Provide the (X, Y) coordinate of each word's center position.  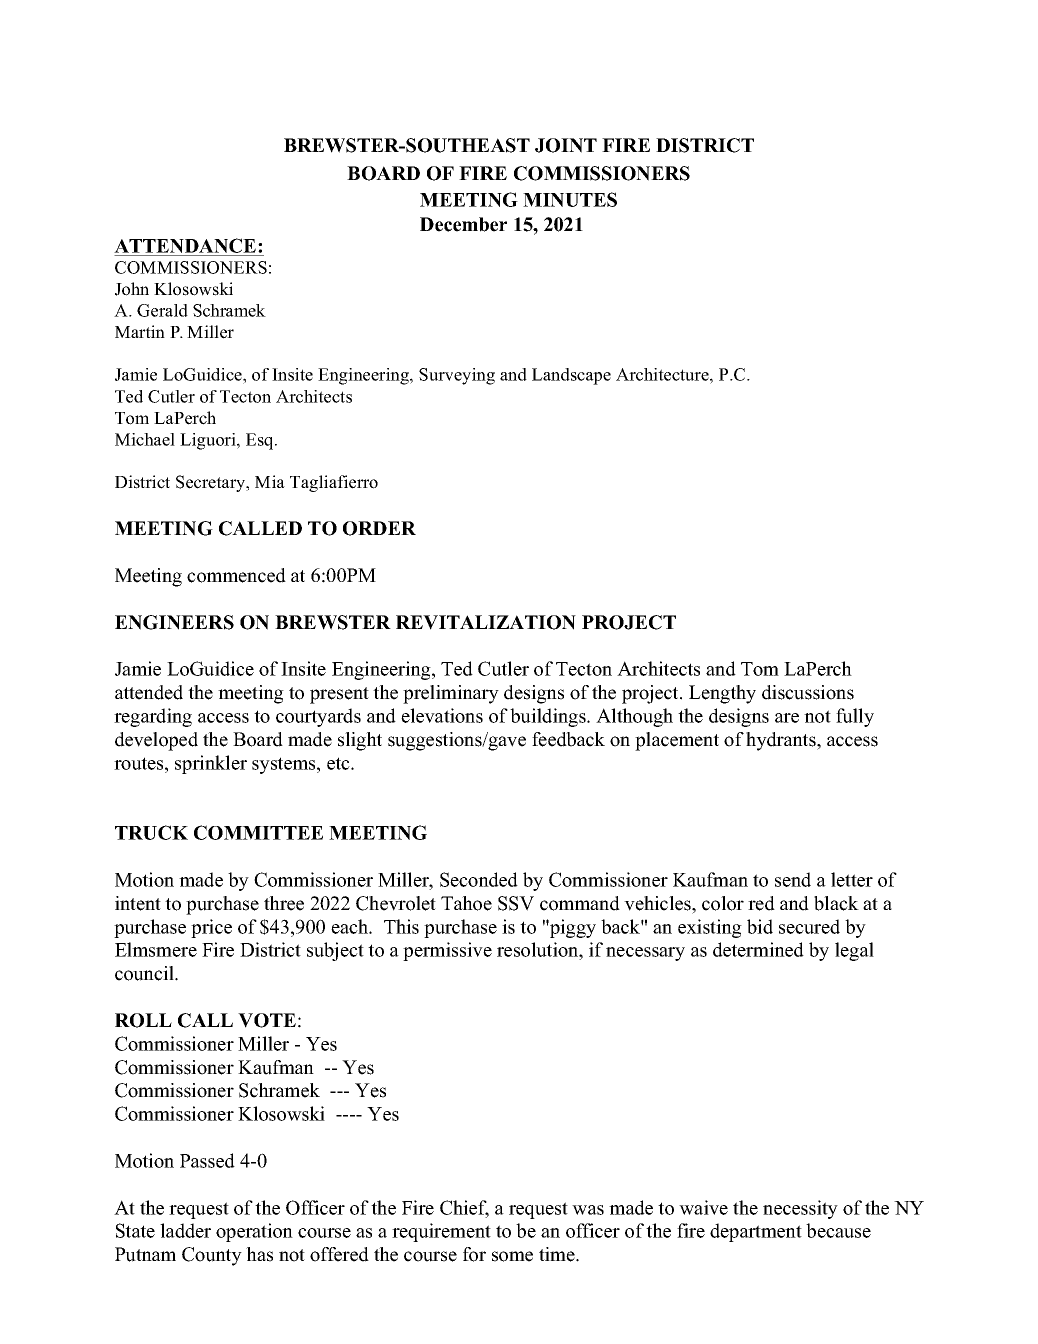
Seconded (479, 879)
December (463, 224)
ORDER (379, 528)
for (474, 1254)
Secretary (212, 483)
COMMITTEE (258, 832)
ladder (185, 1230)
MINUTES (570, 199)
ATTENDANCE (186, 245)
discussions (808, 692)
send (793, 879)
